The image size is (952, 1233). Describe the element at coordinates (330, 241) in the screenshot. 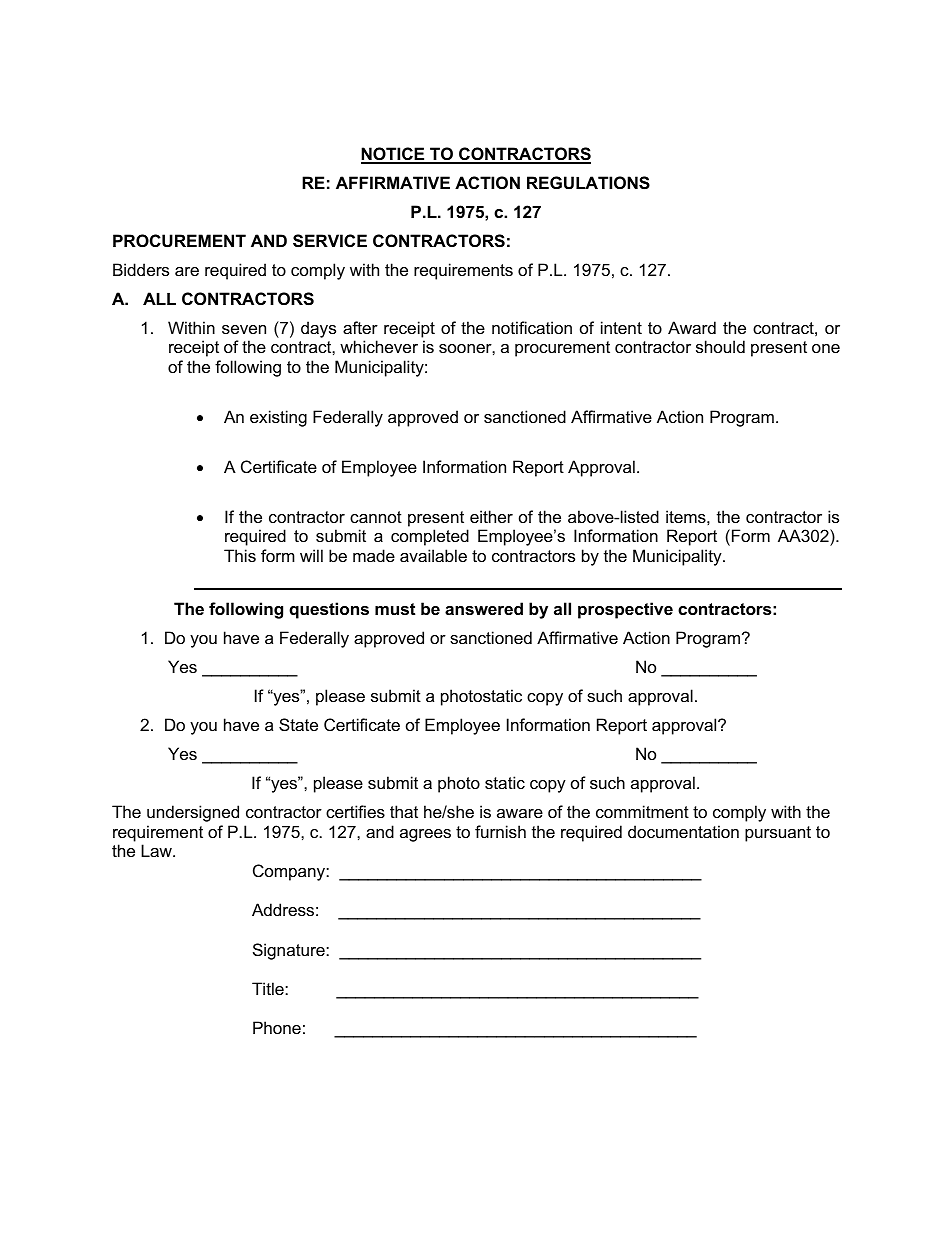

I see `SERVICE` at that location.
